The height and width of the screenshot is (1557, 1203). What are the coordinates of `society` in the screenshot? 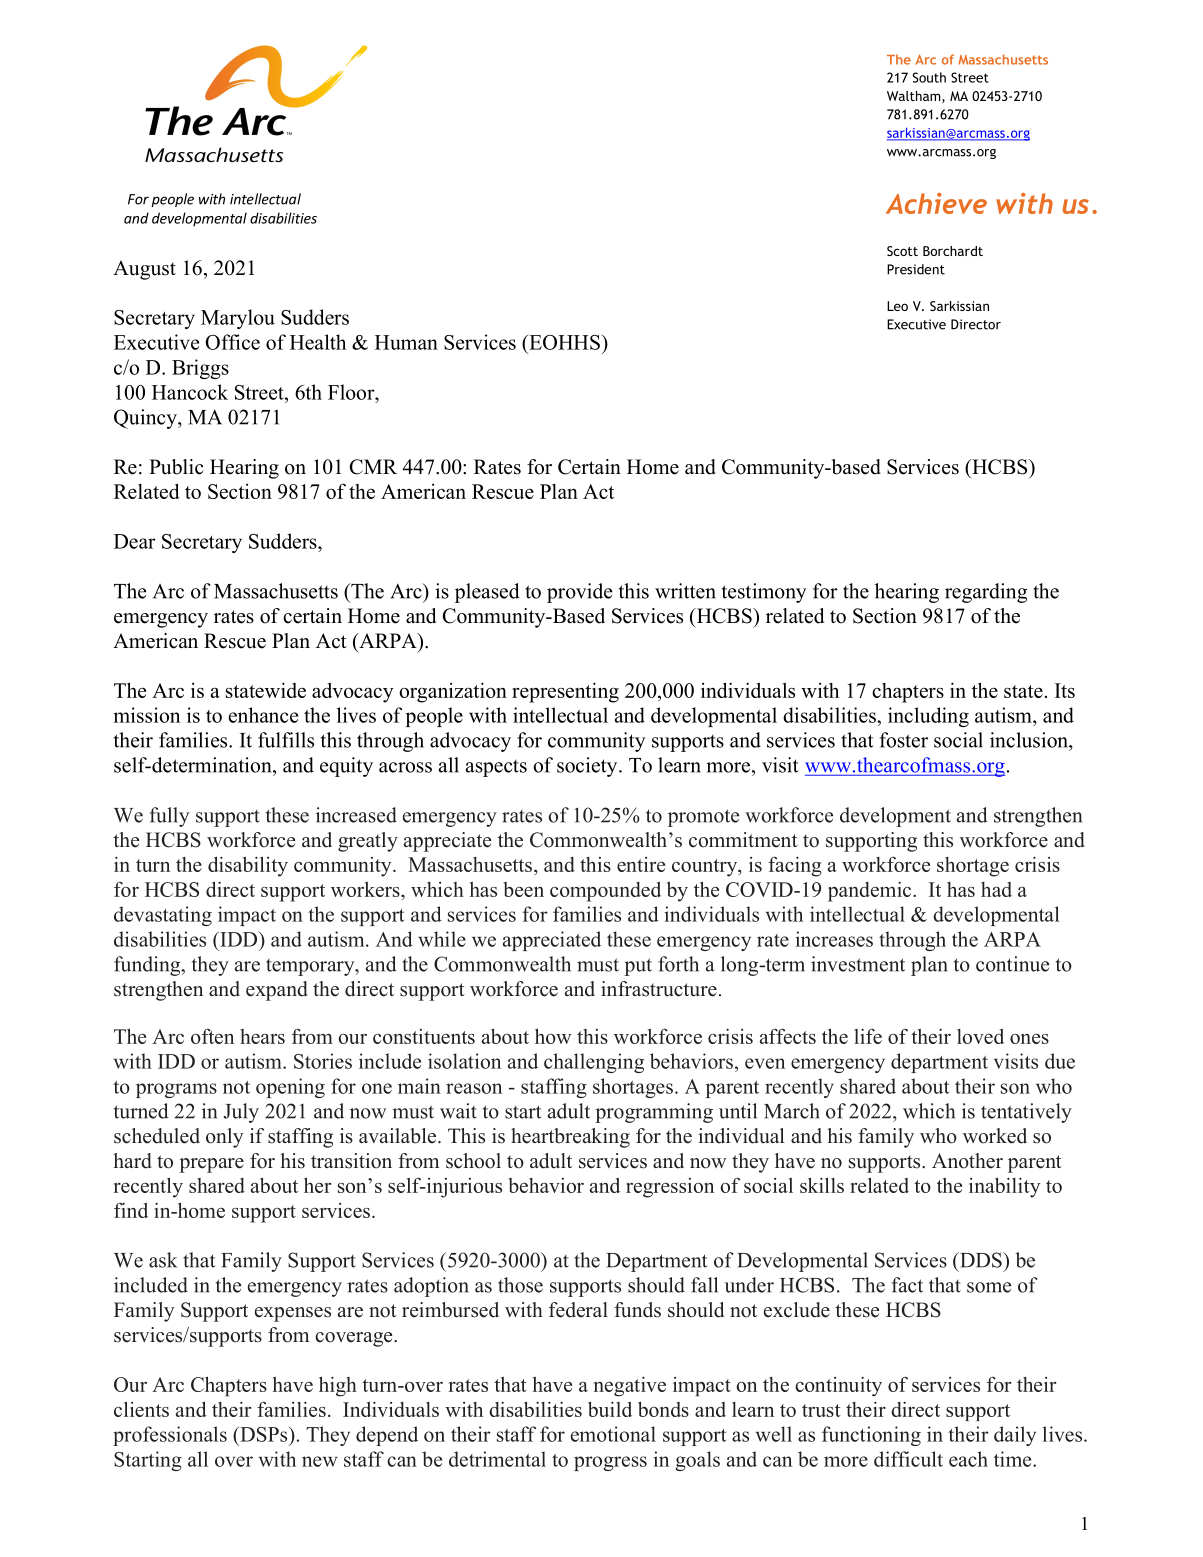 It's located at (588, 767).
